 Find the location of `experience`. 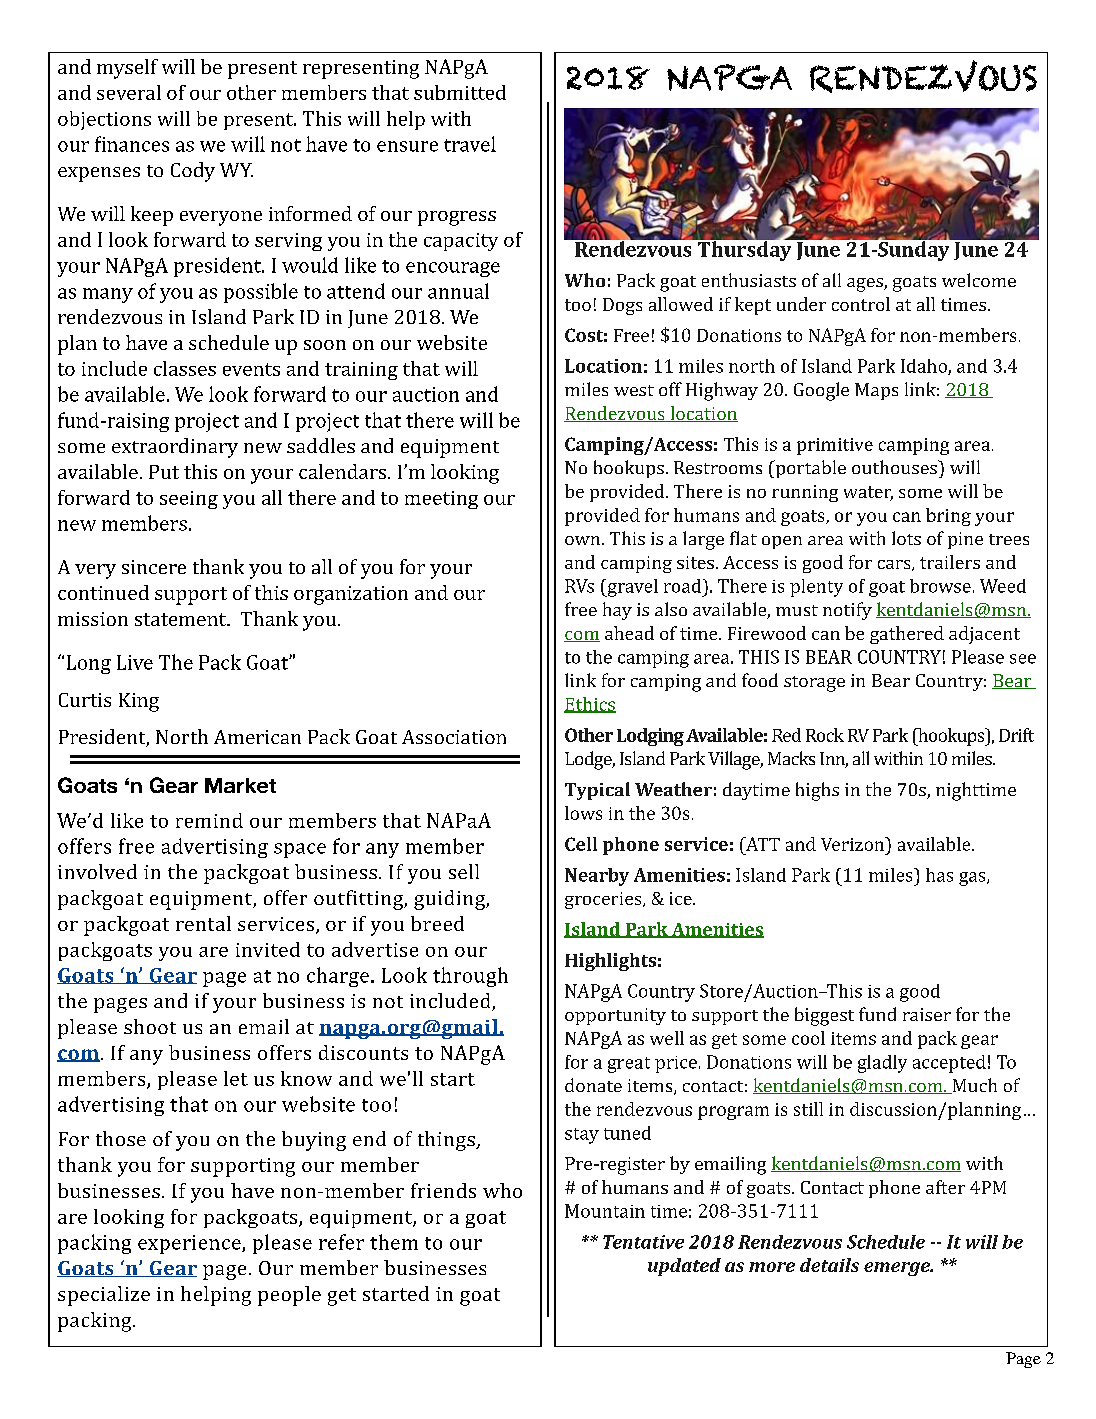

experience is located at coordinates (190, 1244).
